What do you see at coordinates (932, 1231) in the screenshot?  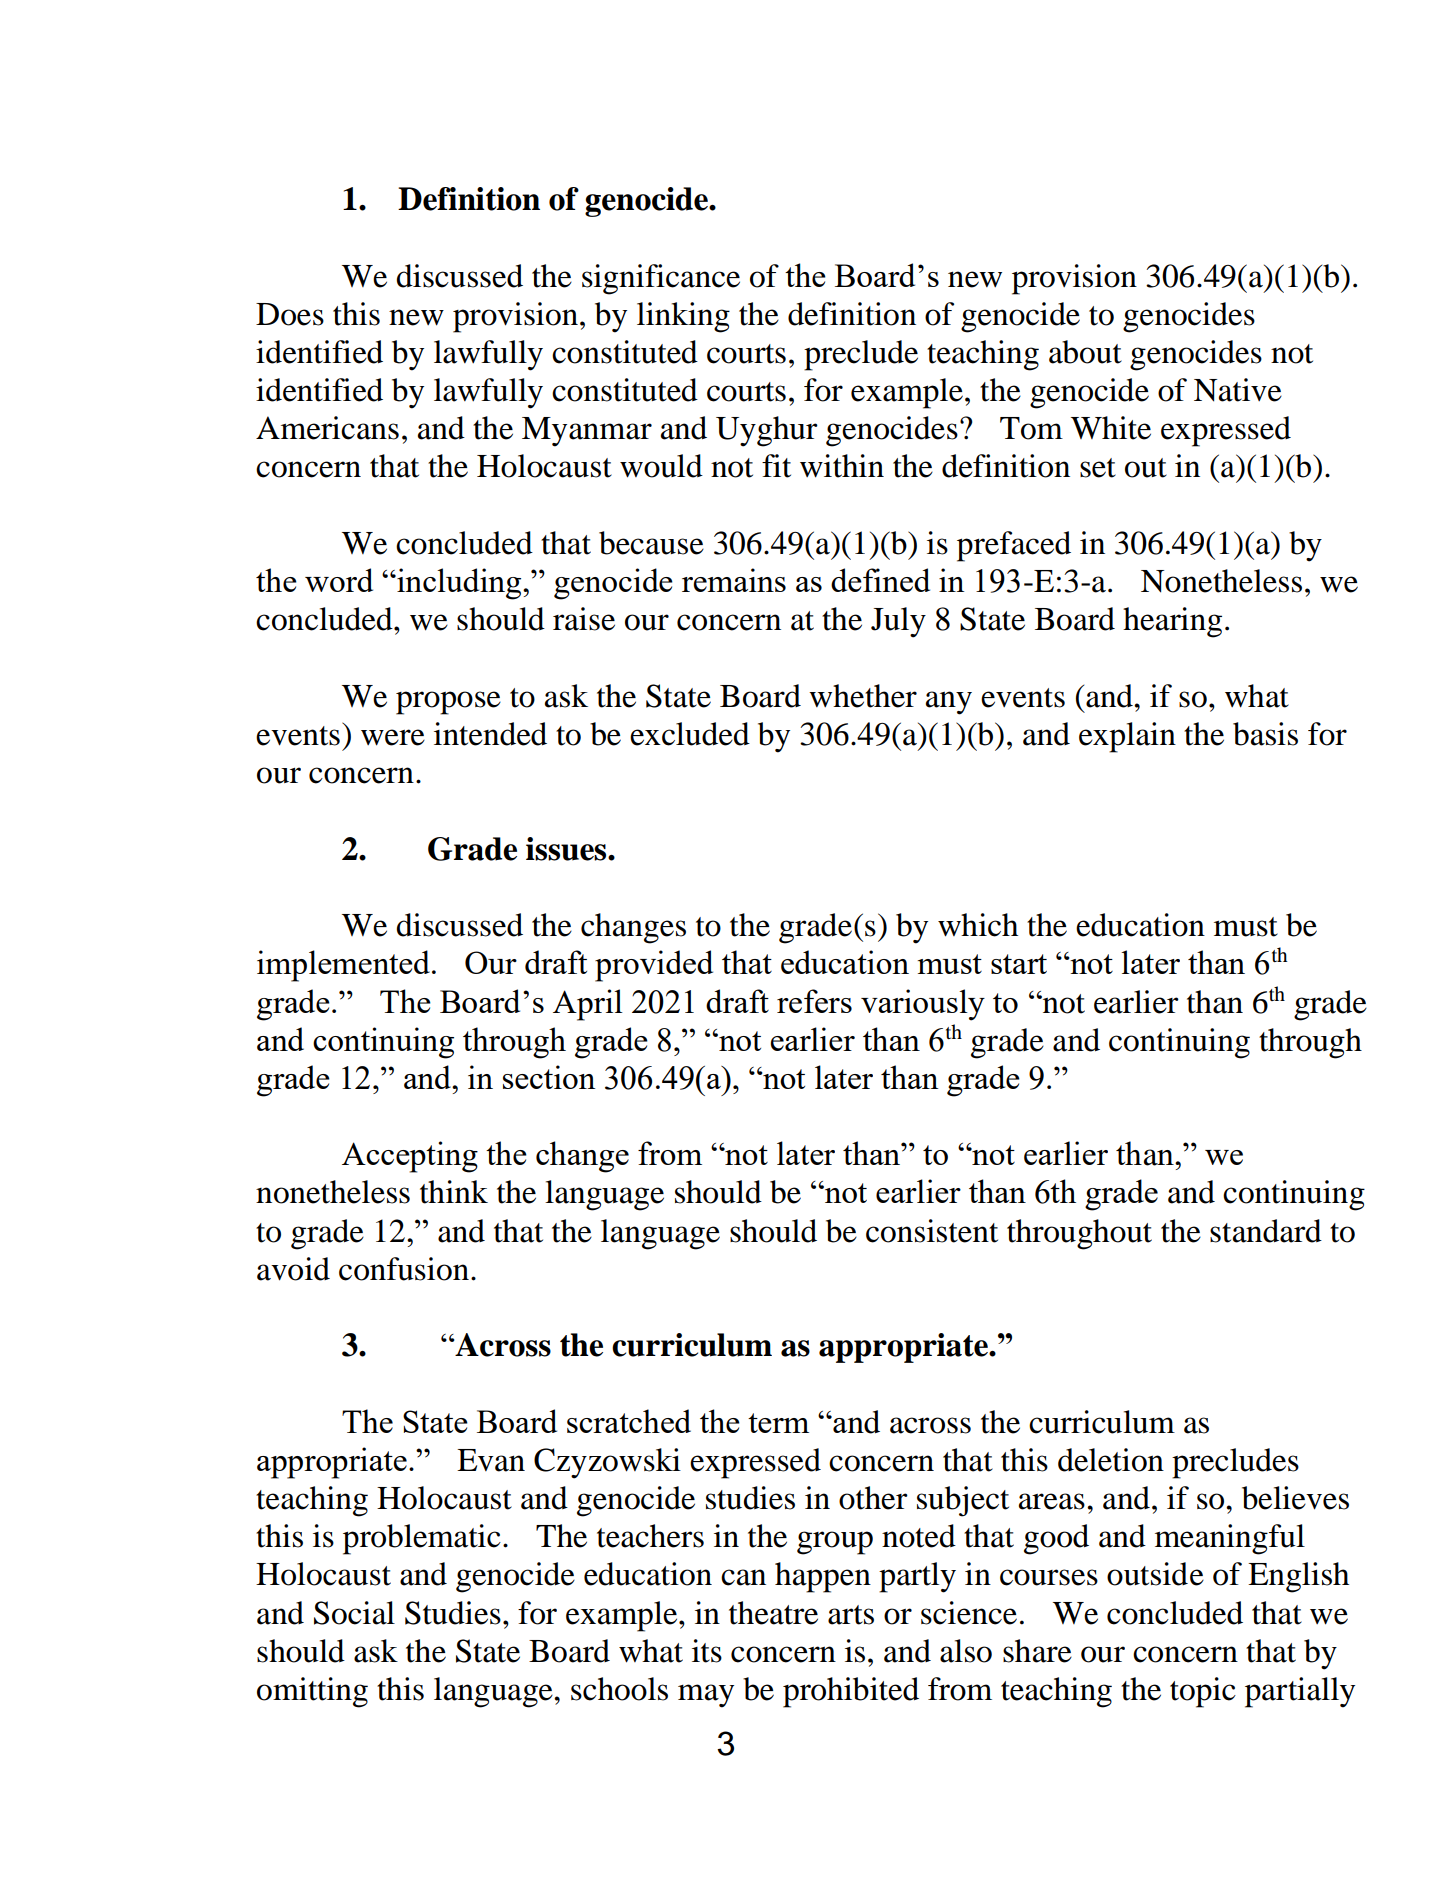 I see `consistent` at bounding box center [932, 1231].
